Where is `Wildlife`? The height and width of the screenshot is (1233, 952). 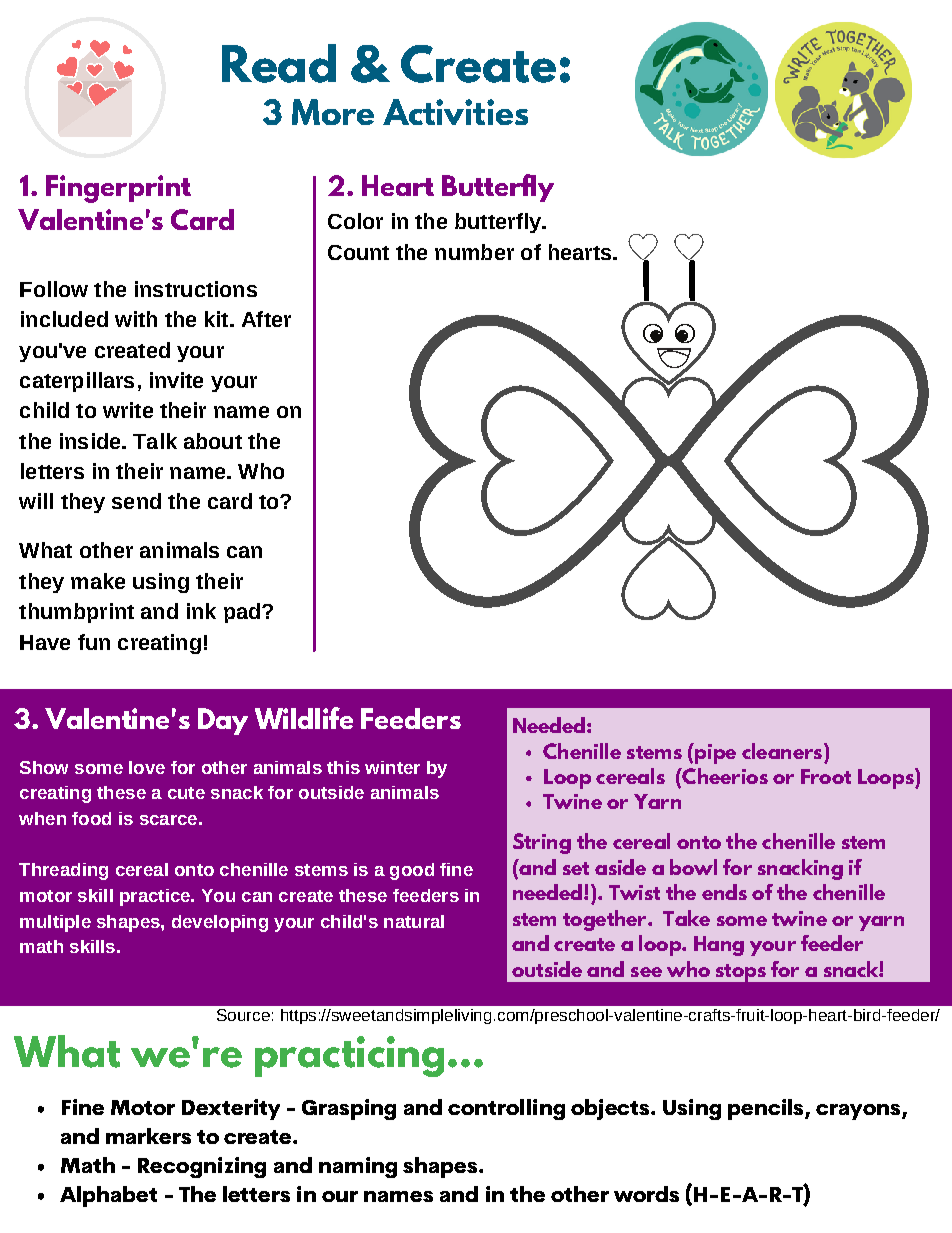
Wildlife is located at coordinates (304, 718).
